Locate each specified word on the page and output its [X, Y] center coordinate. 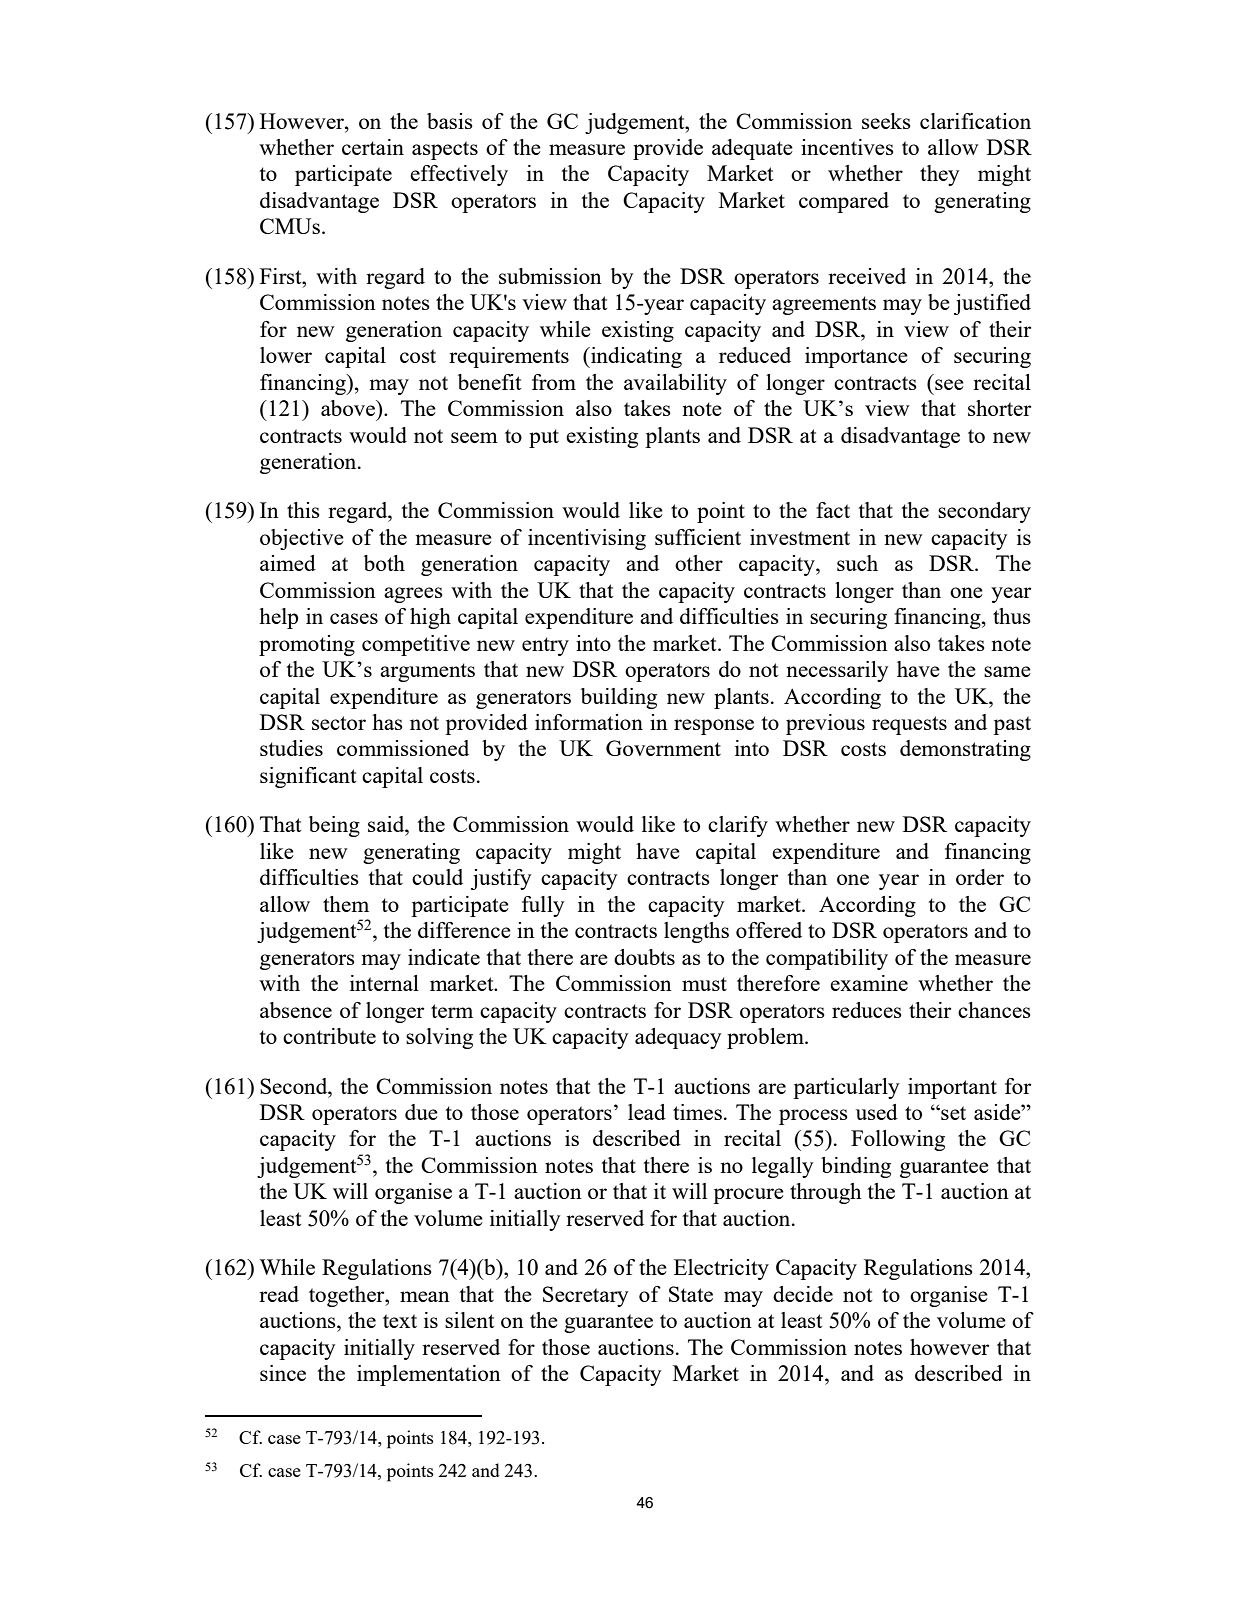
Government [663, 748]
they [939, 175]
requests [909, 725]
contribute [329, 1036]
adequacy [678, 1038]
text [400, 1321]
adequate [752, 149]
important [952, 1088]
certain [373, 147]
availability [675, 384]
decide [803, 1294]
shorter [999, 408]
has [387, 722]
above [349, 408]
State [691, 1294]
